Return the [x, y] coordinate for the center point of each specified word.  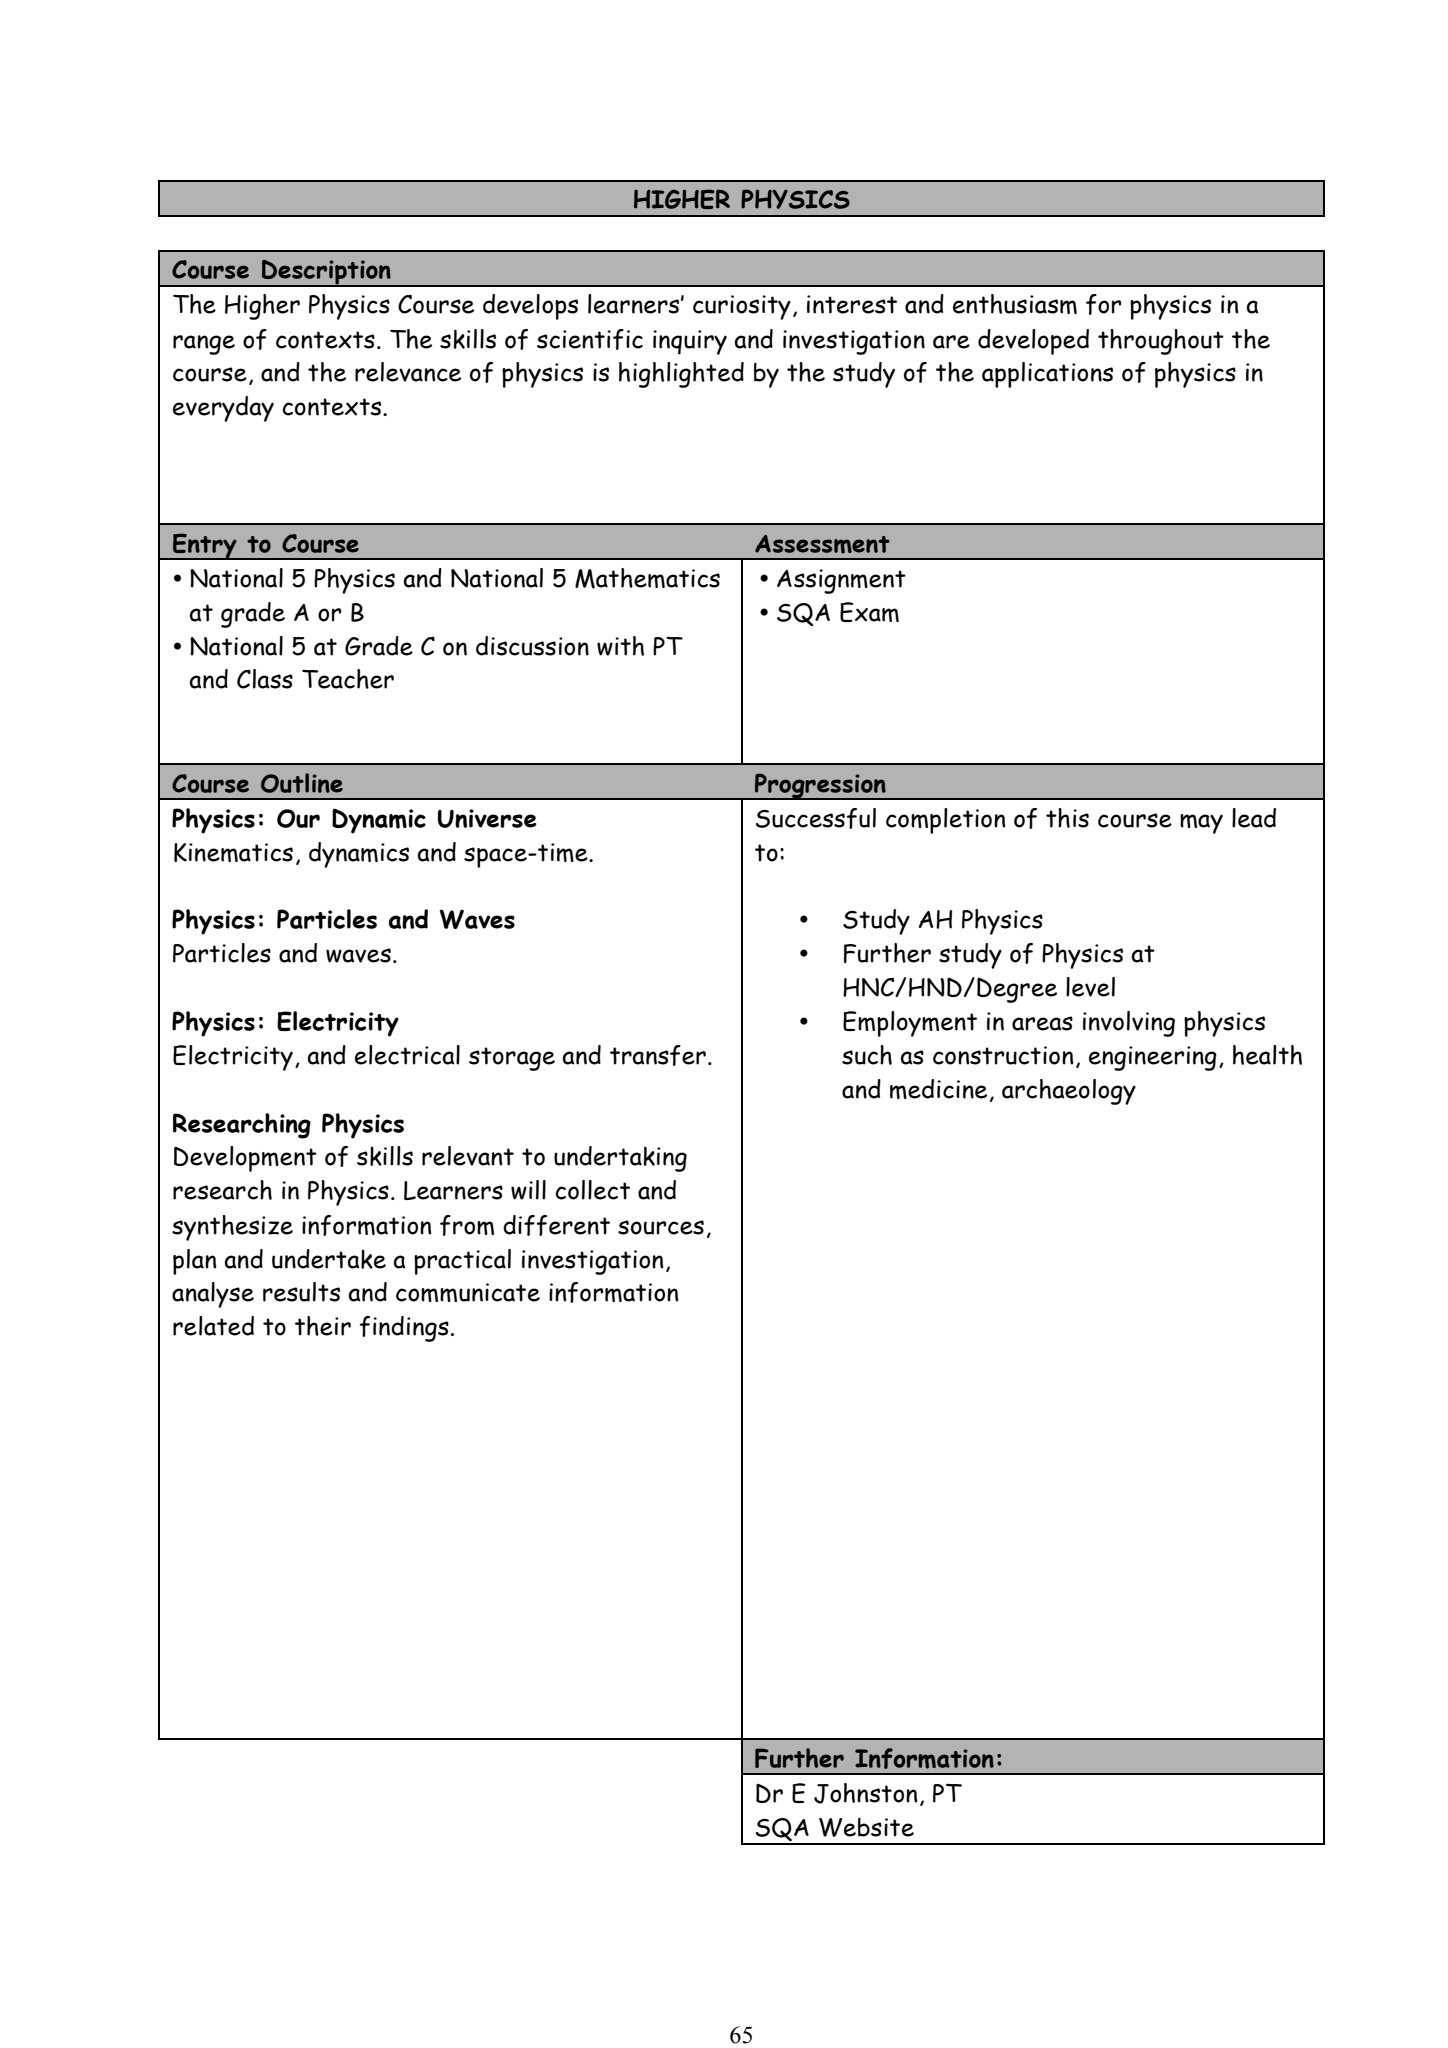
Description [326, 273]
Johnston [865, 1793]
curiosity [742, 307]
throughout [1161, 342]
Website [866, 1827]
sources [661, 1227]
